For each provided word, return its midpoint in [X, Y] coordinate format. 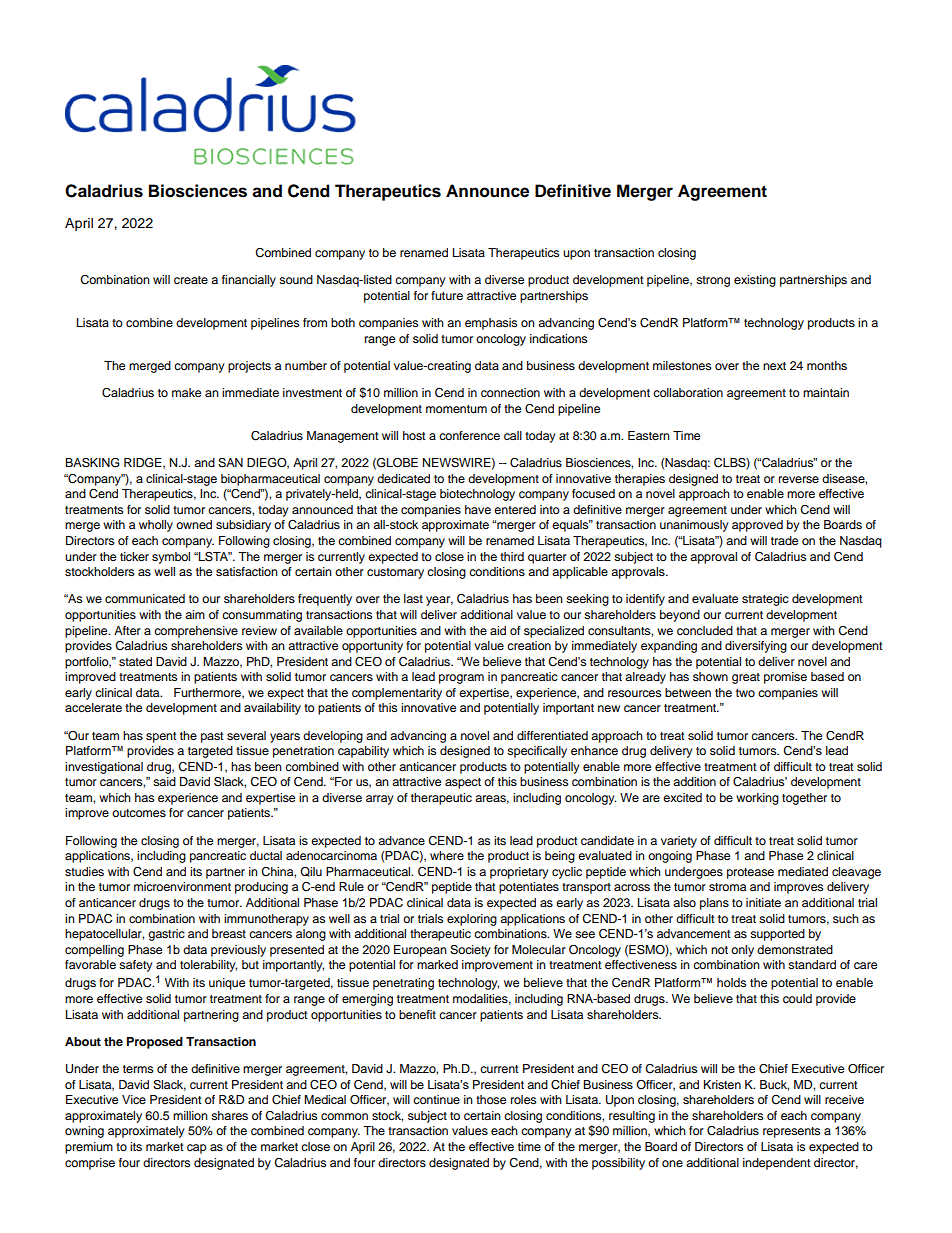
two [745, 693]
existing [755, 281]
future [447, 295]
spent [161, 737]
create [191, 280]
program [461, 679]
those [491, 1099]
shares [229, 1115]
